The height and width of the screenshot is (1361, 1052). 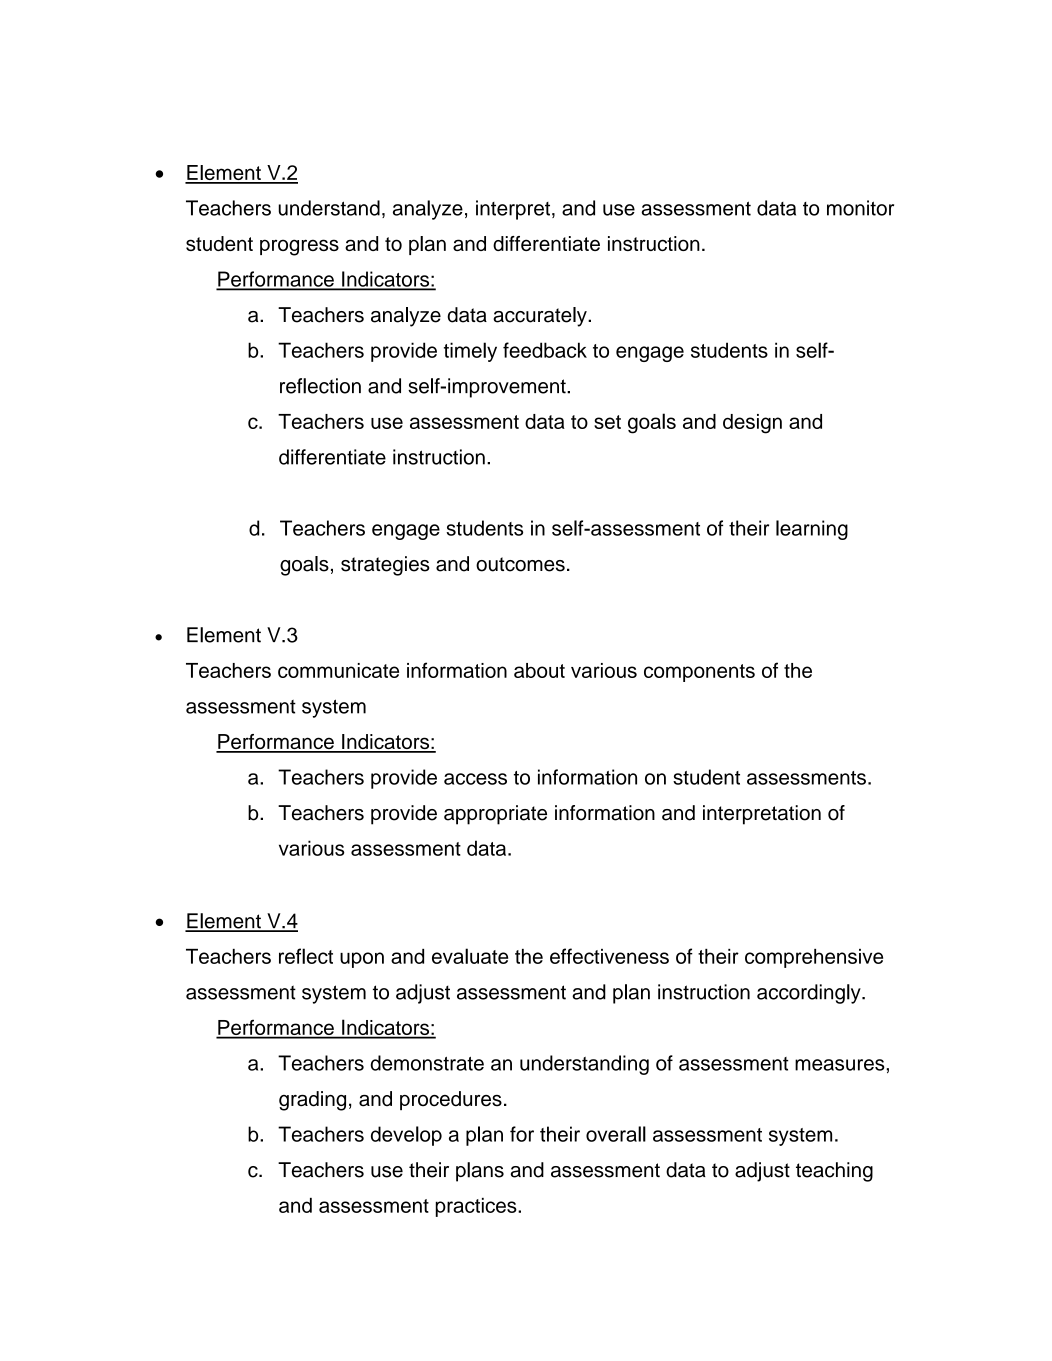 I want to click on progress, so click(x=299, y=247).
